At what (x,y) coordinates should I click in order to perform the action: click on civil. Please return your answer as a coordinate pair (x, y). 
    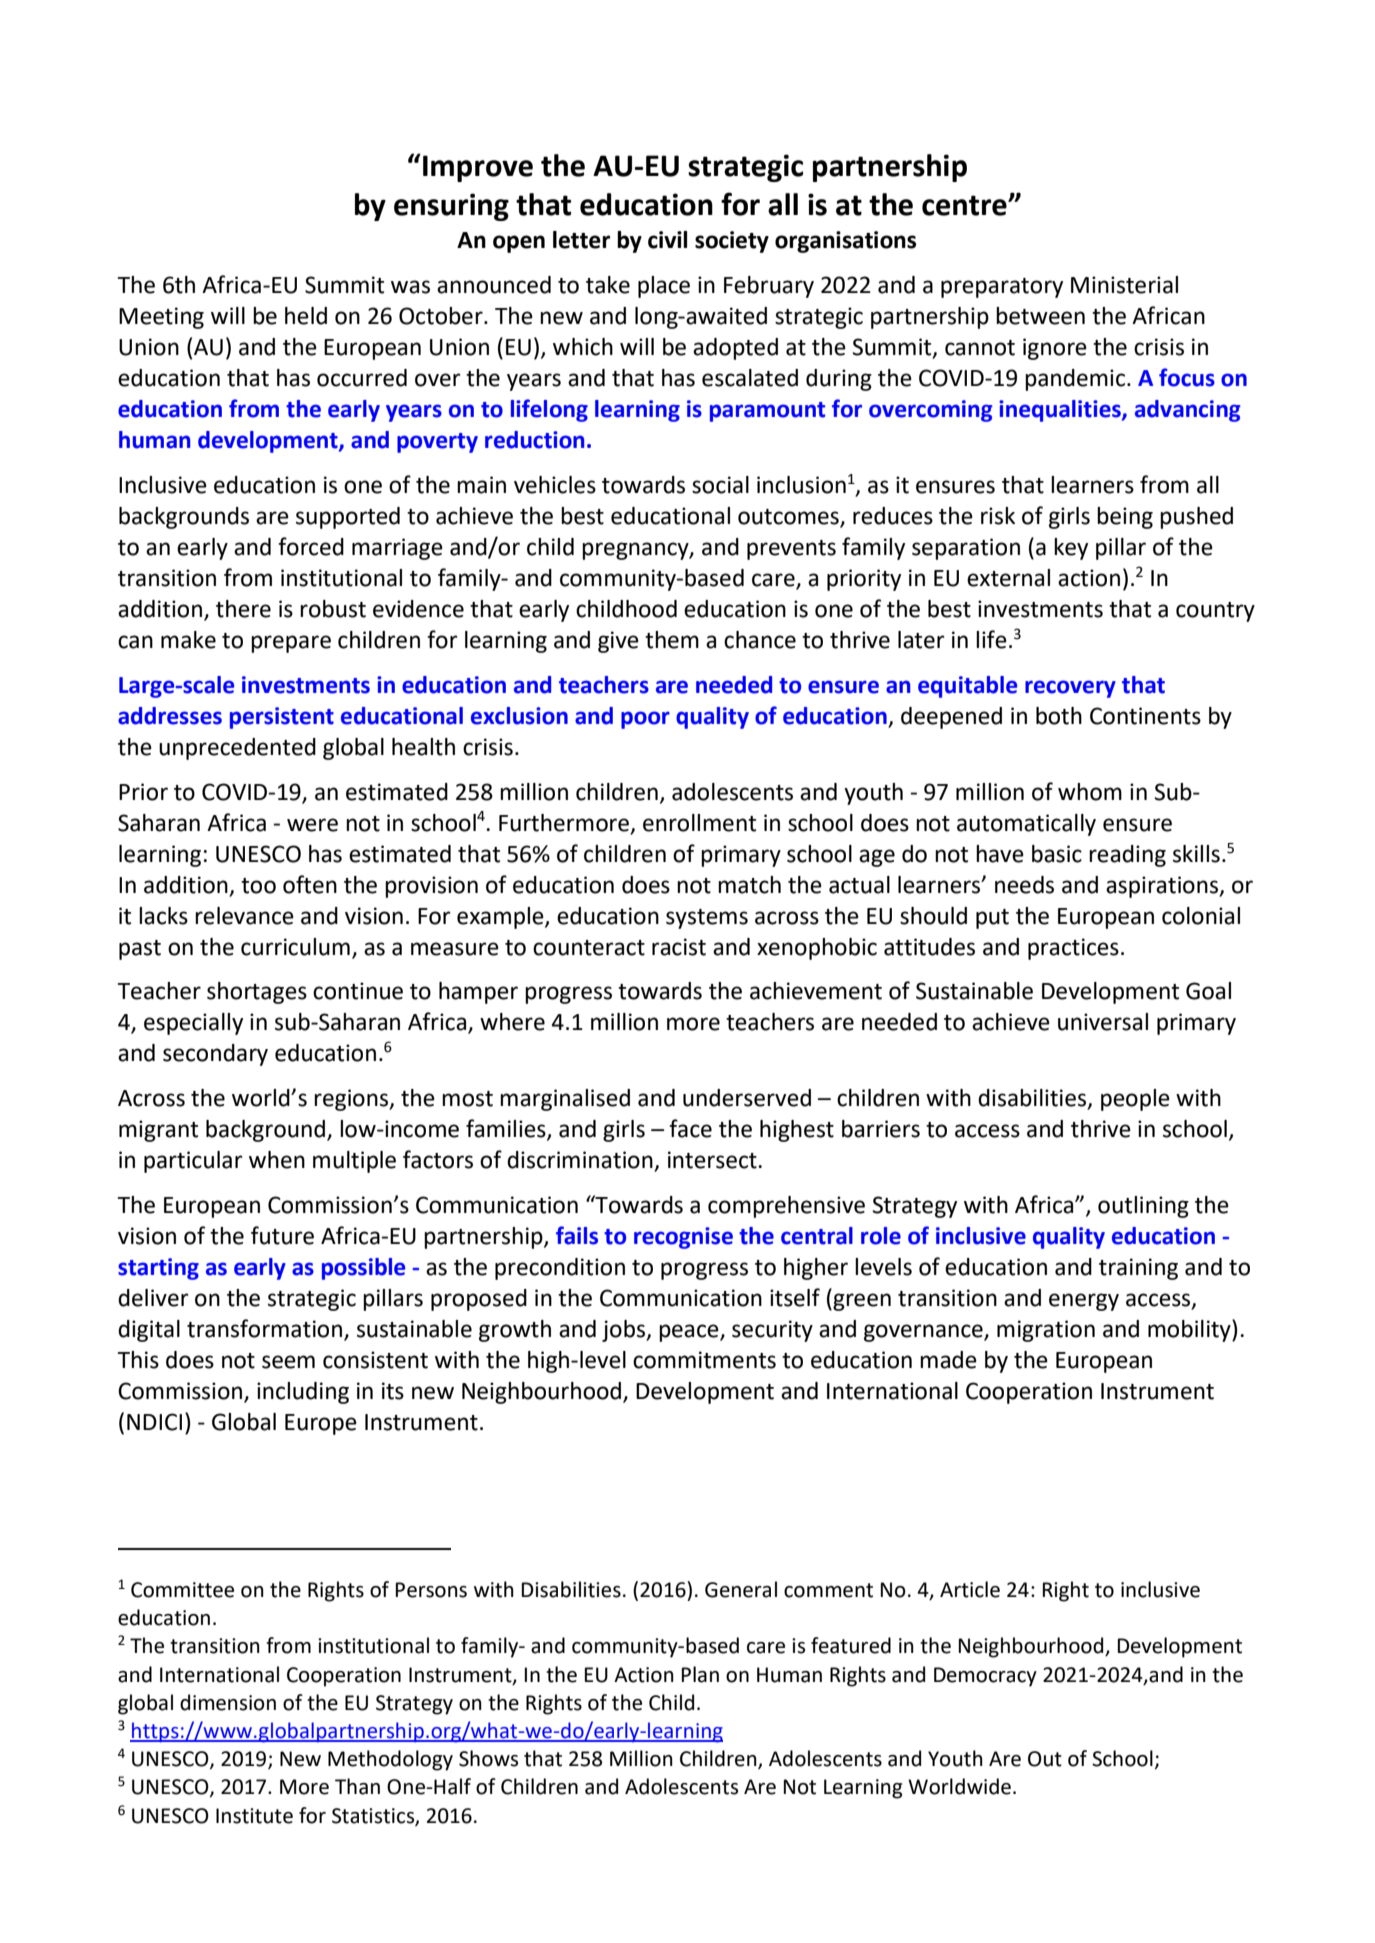
    Looking at the image, I should click on (667, 240).
